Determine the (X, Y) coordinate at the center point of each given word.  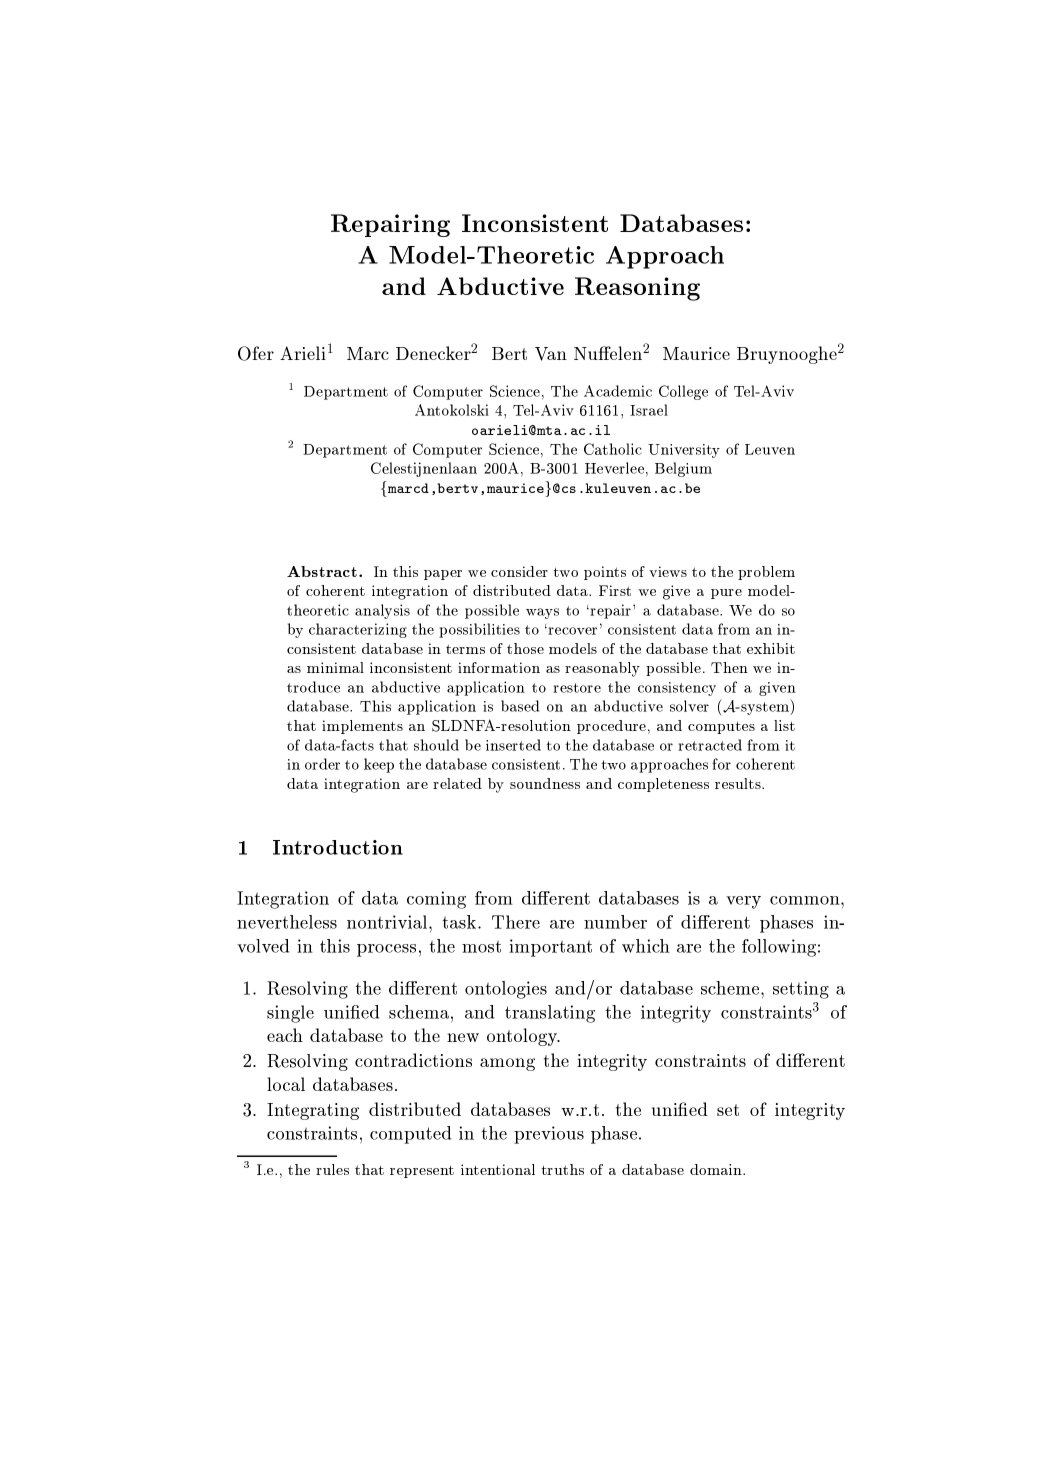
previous (549, 1135)
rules (332, 1169)
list (784, 725)
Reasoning (637, 289)
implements (362, 727)
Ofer (256, 353)
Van (551, 354)
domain (717, 1169)
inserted (513, 745)
